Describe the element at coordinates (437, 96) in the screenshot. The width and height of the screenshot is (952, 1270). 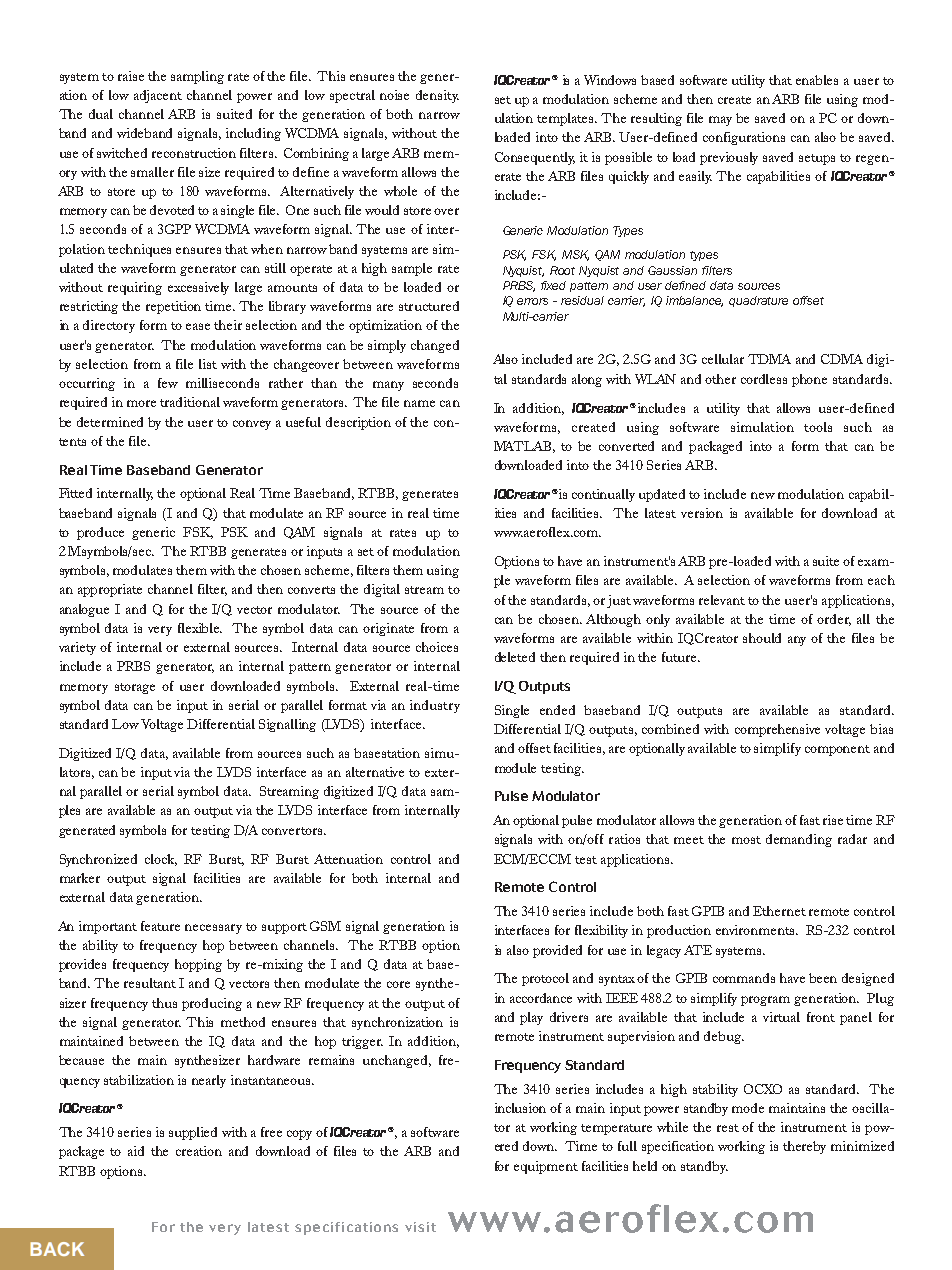
I see `density` at that location.
